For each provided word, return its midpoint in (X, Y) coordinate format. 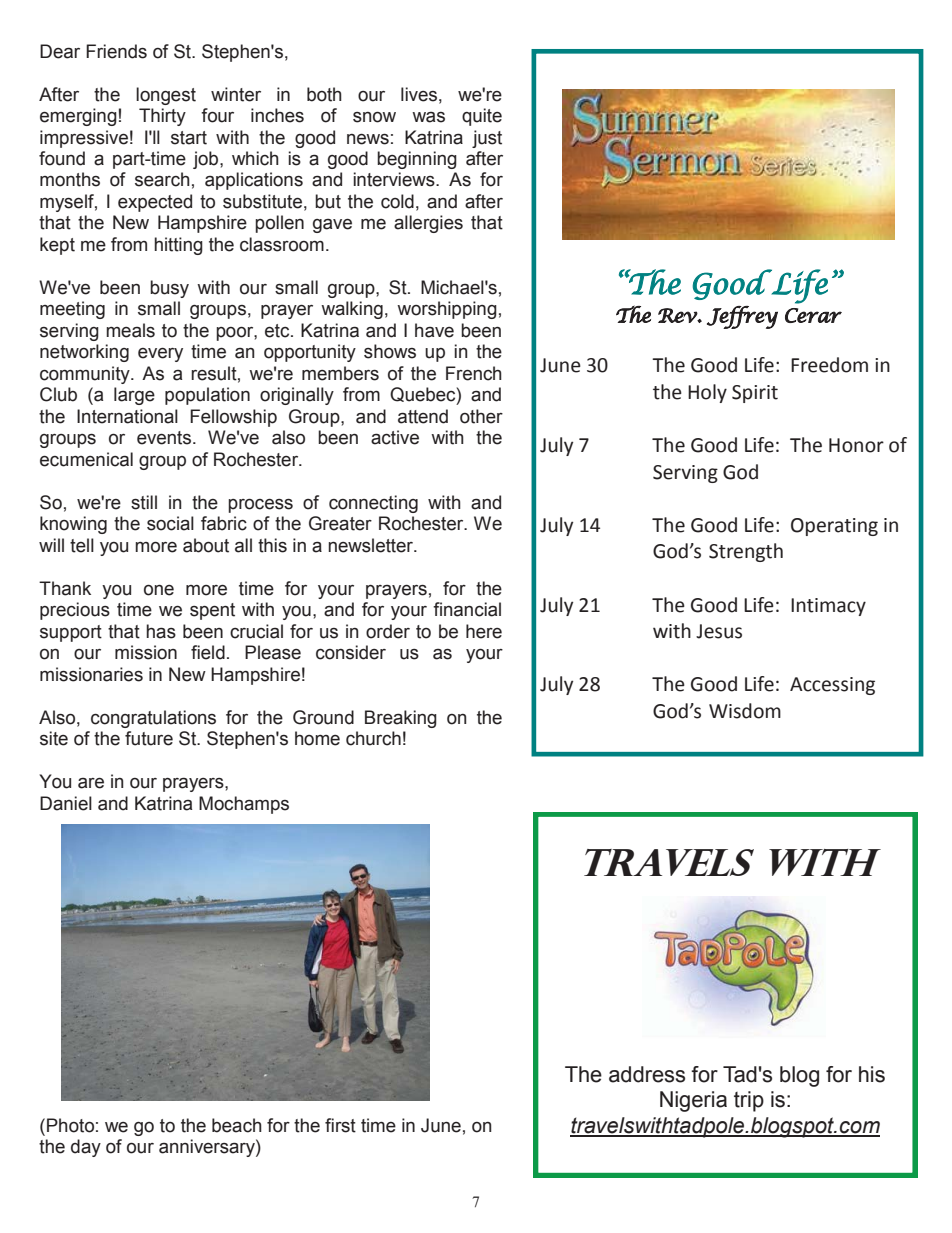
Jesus (719, 631)
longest (166, 96)
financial (467, 609)
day (86, 1148)
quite (482, 117)
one (159, 590)
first (340, 1125)
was (428, 117)
